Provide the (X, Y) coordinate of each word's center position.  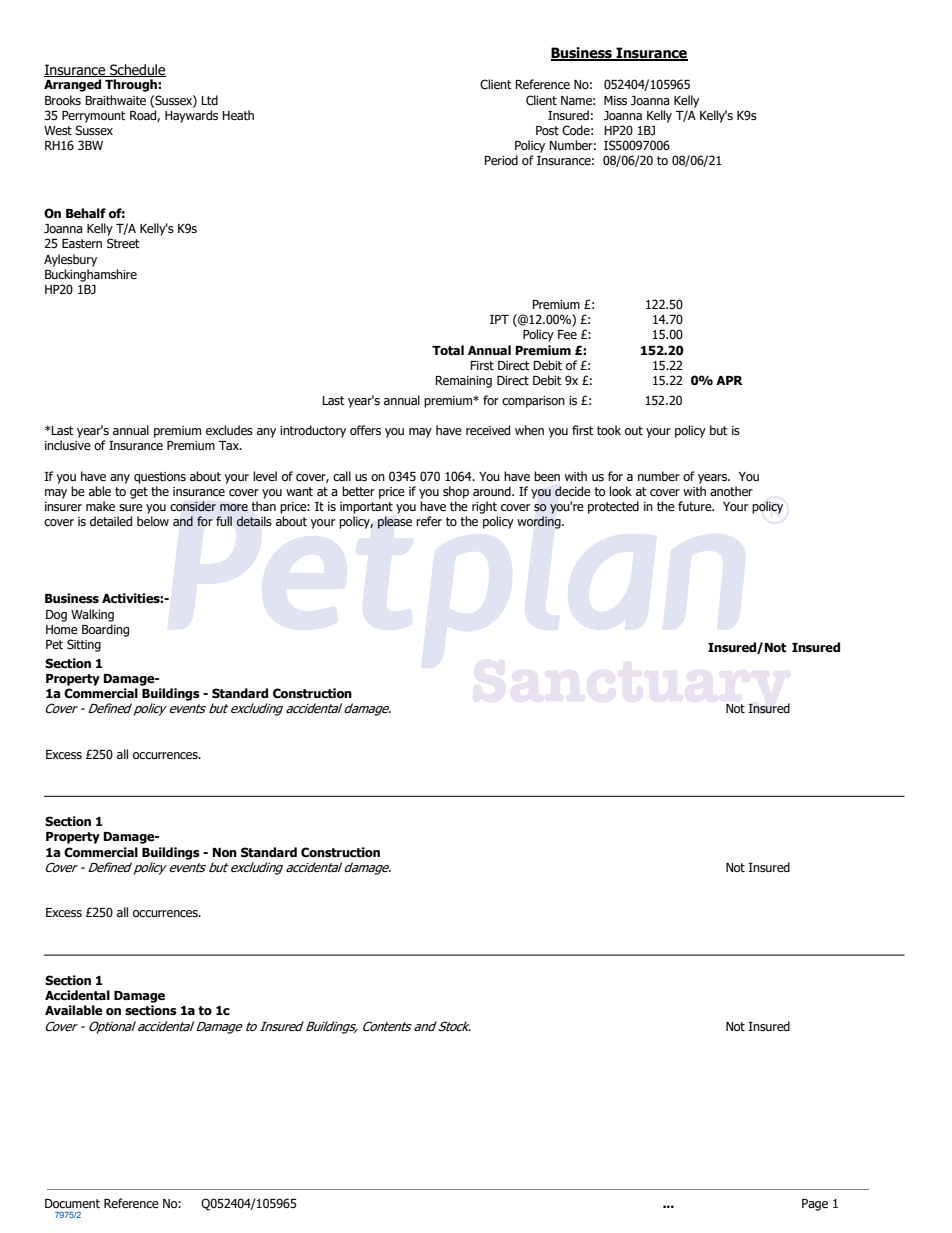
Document (72, 1203)
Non (225, 852)
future (696, 506)
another (731, 491)
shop (456, 492)
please (395, 522)
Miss (615, 100)
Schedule (137, 70)
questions (160, 478)
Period (501, 160)
